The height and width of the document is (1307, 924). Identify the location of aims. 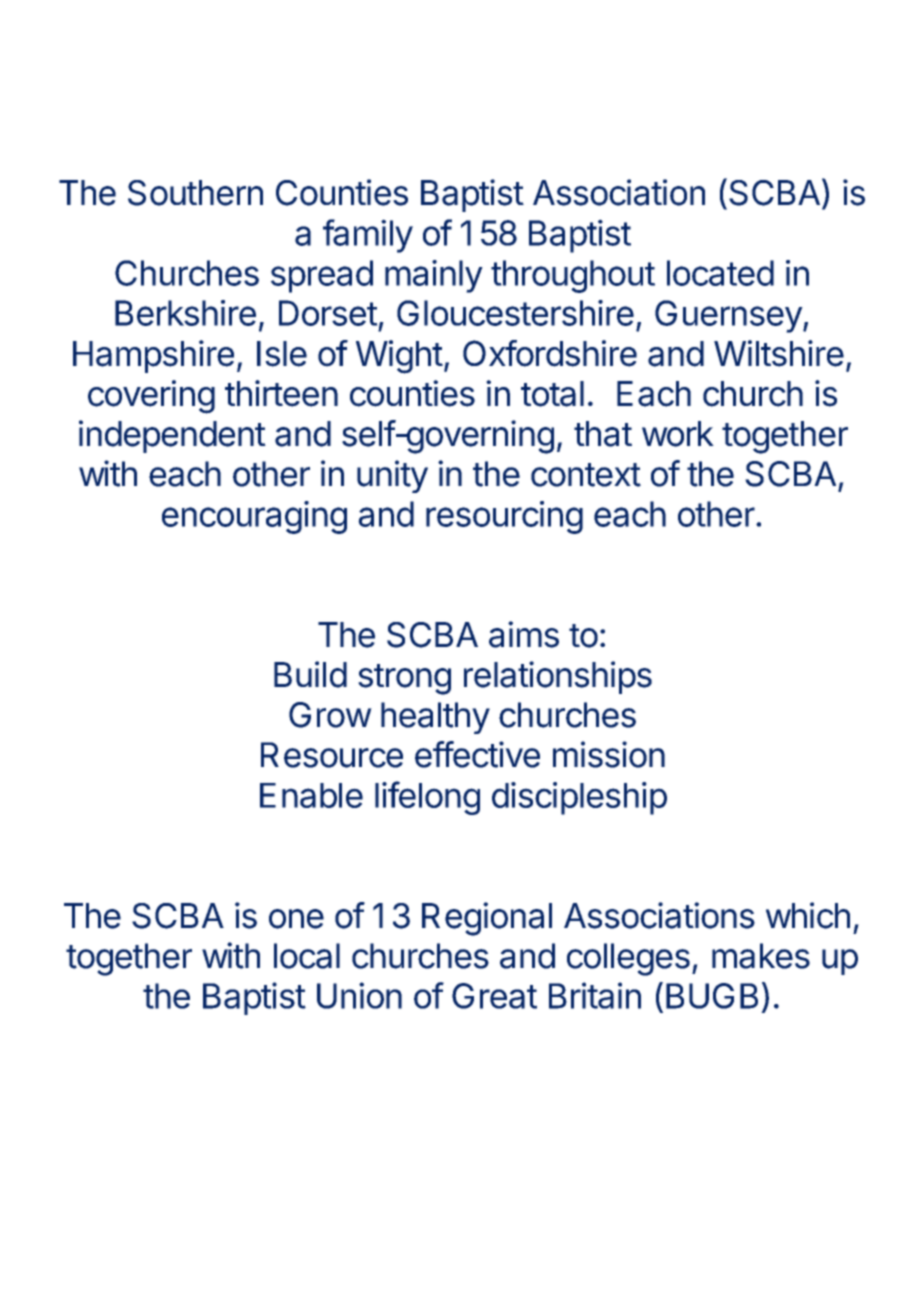
(524, 634).
